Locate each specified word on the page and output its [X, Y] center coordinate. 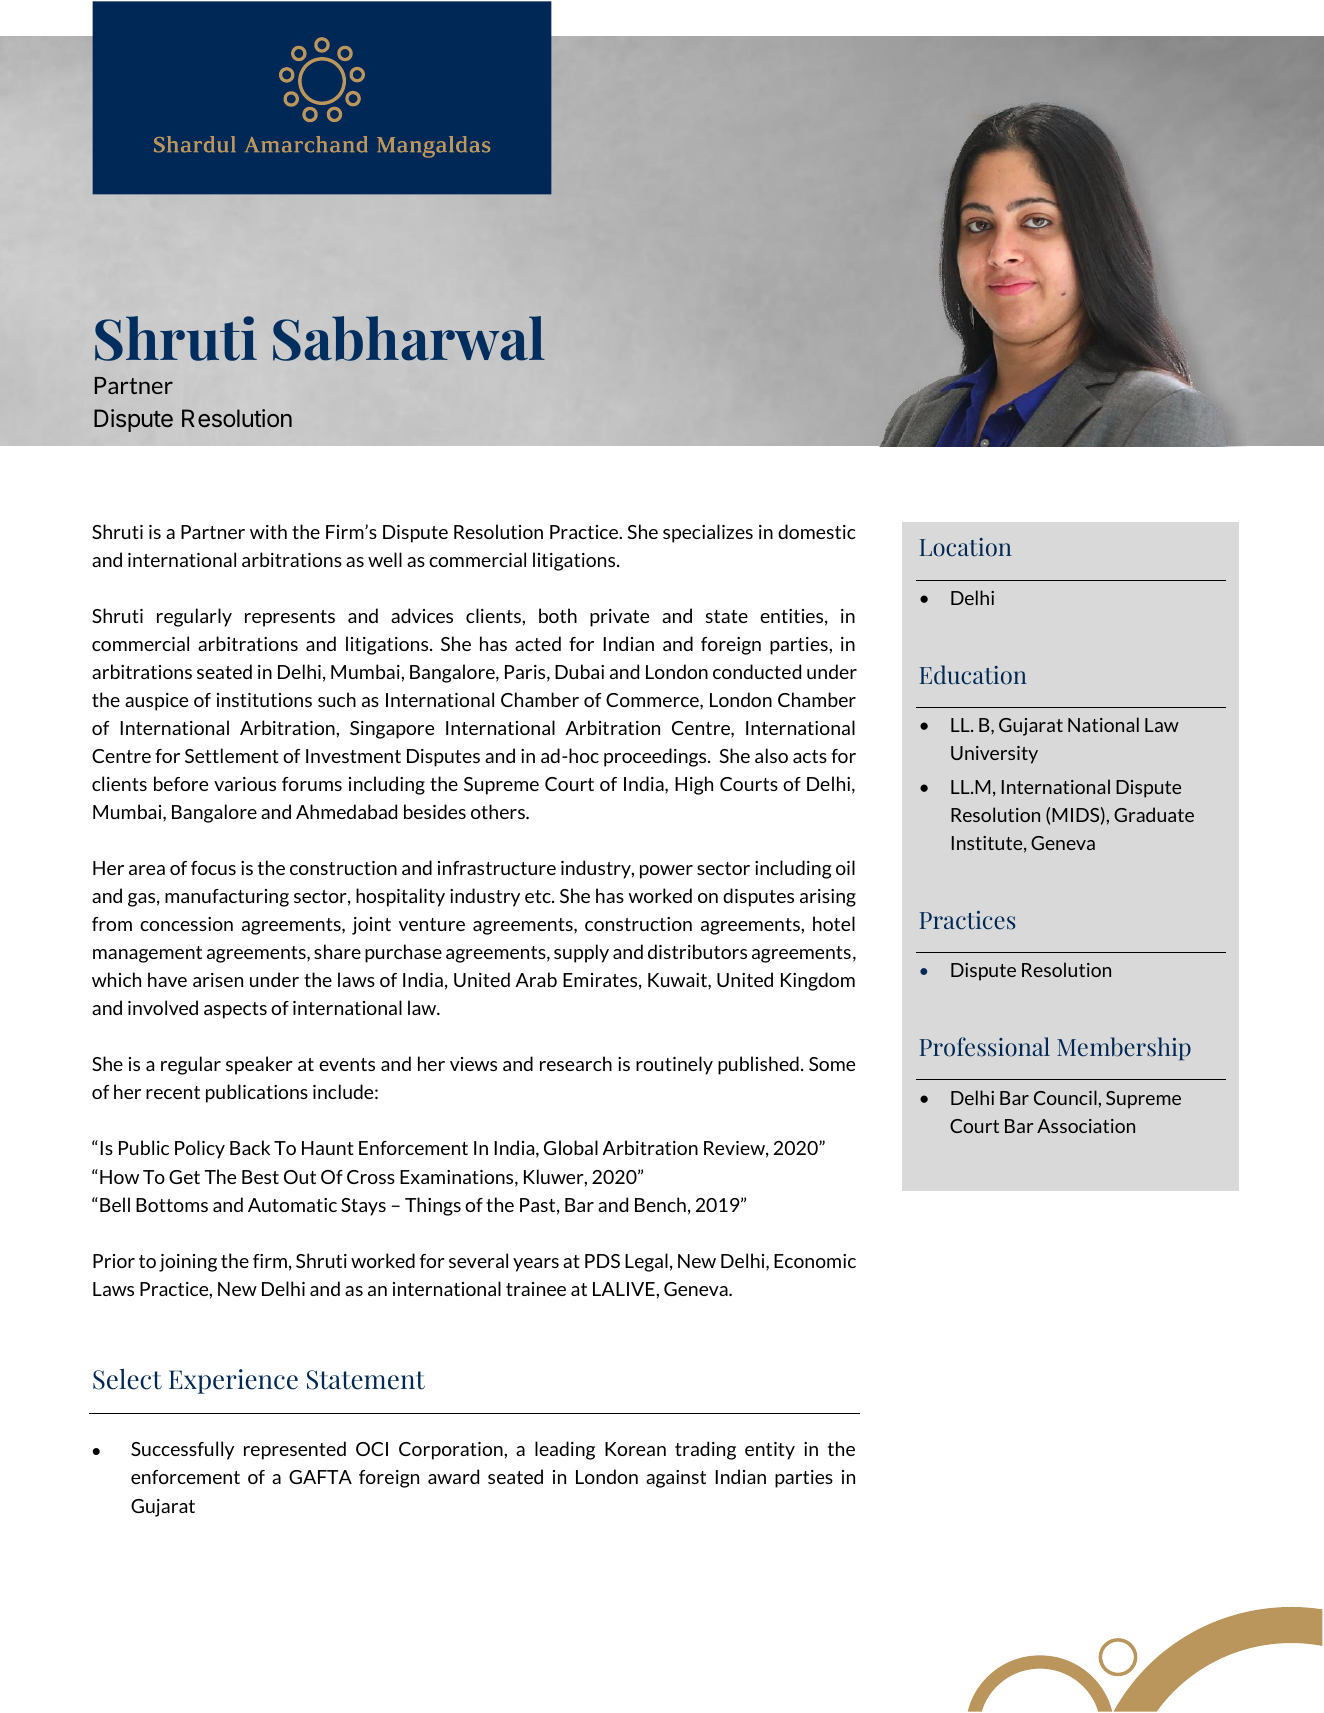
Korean [635, 1449]
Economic [815, 1261]
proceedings [656, 757]
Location [966, 547]
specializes [708, 533]
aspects [235, 1010]
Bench [660, 1204]
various [245, 784]
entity [770, 1451]
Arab [536, 979]
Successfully [182, 1450]
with [268, 531]
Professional [985, 1047]
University [994, 755]
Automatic [292, 1205]
